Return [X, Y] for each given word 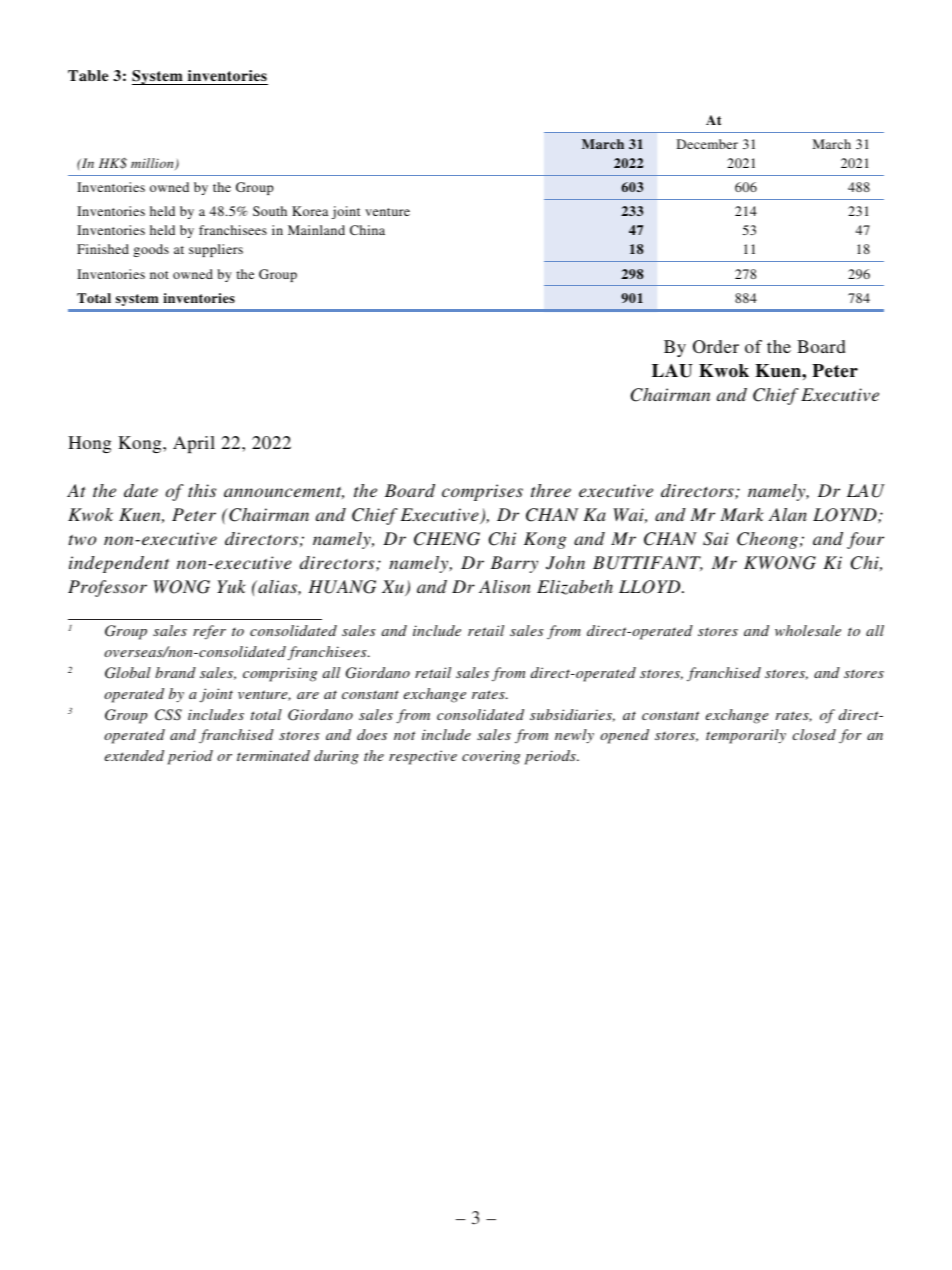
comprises [482, 492]
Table [88, 75]
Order [716, 347]
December [707, 144]
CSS [168, 715]
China [367, 230]
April [194, 444]
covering [491, 757]
